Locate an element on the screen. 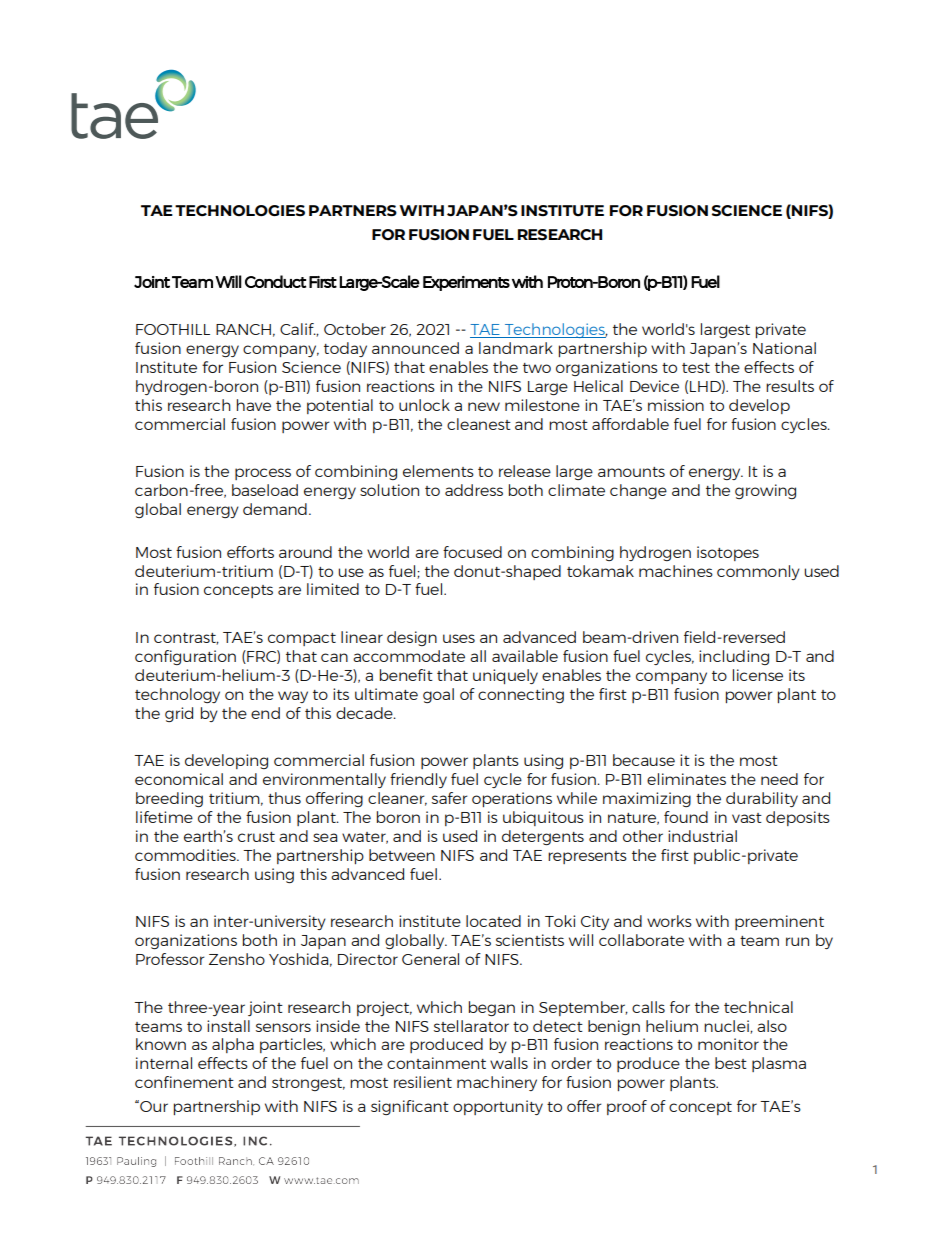  confinement is located at coordinates (184, 1082).
